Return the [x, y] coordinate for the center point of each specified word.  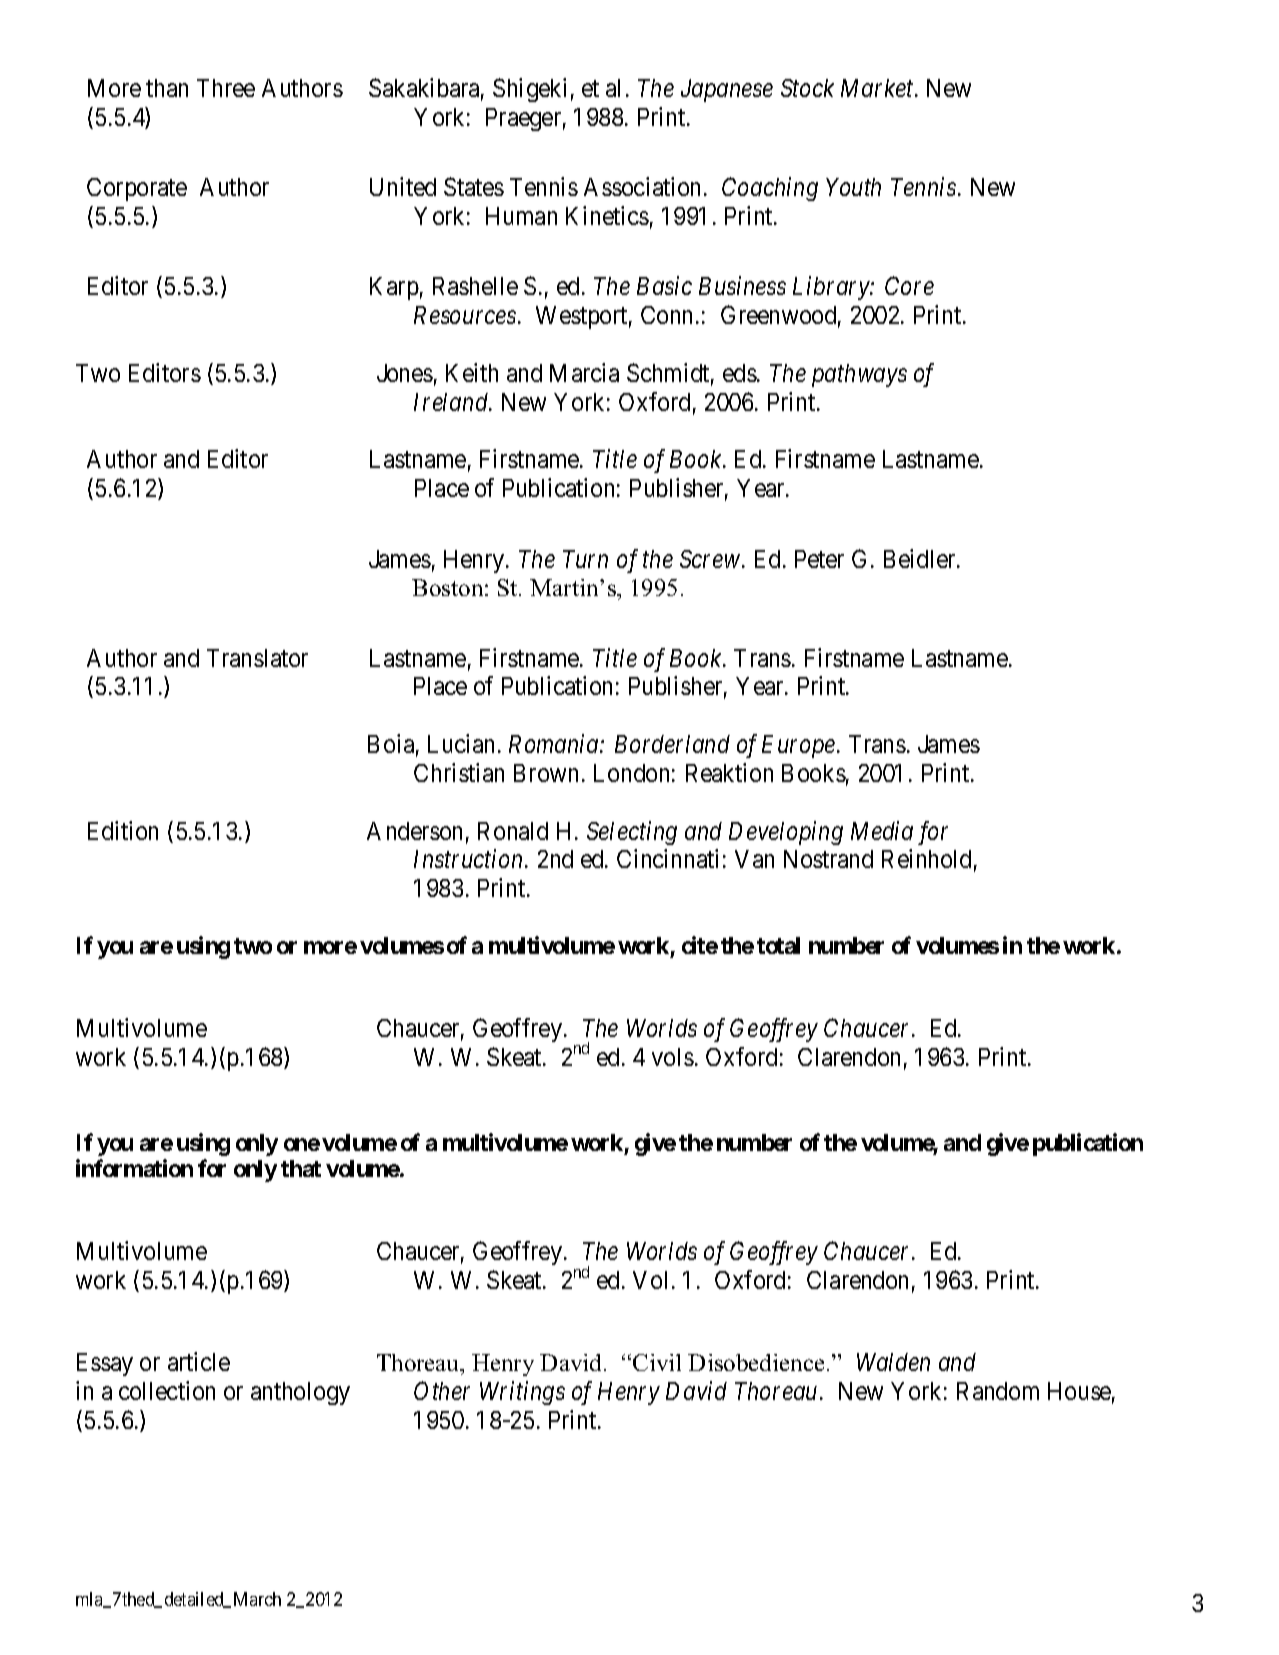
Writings [522, 1393]
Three [226, 88]
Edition [123, 830]
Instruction [470, 859]
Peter [819, 559]
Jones [405, 373]
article [199, 1361]
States [474, 186]
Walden [893, 1362]
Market [878, 88]
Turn [585, 559]
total [778, 945]
